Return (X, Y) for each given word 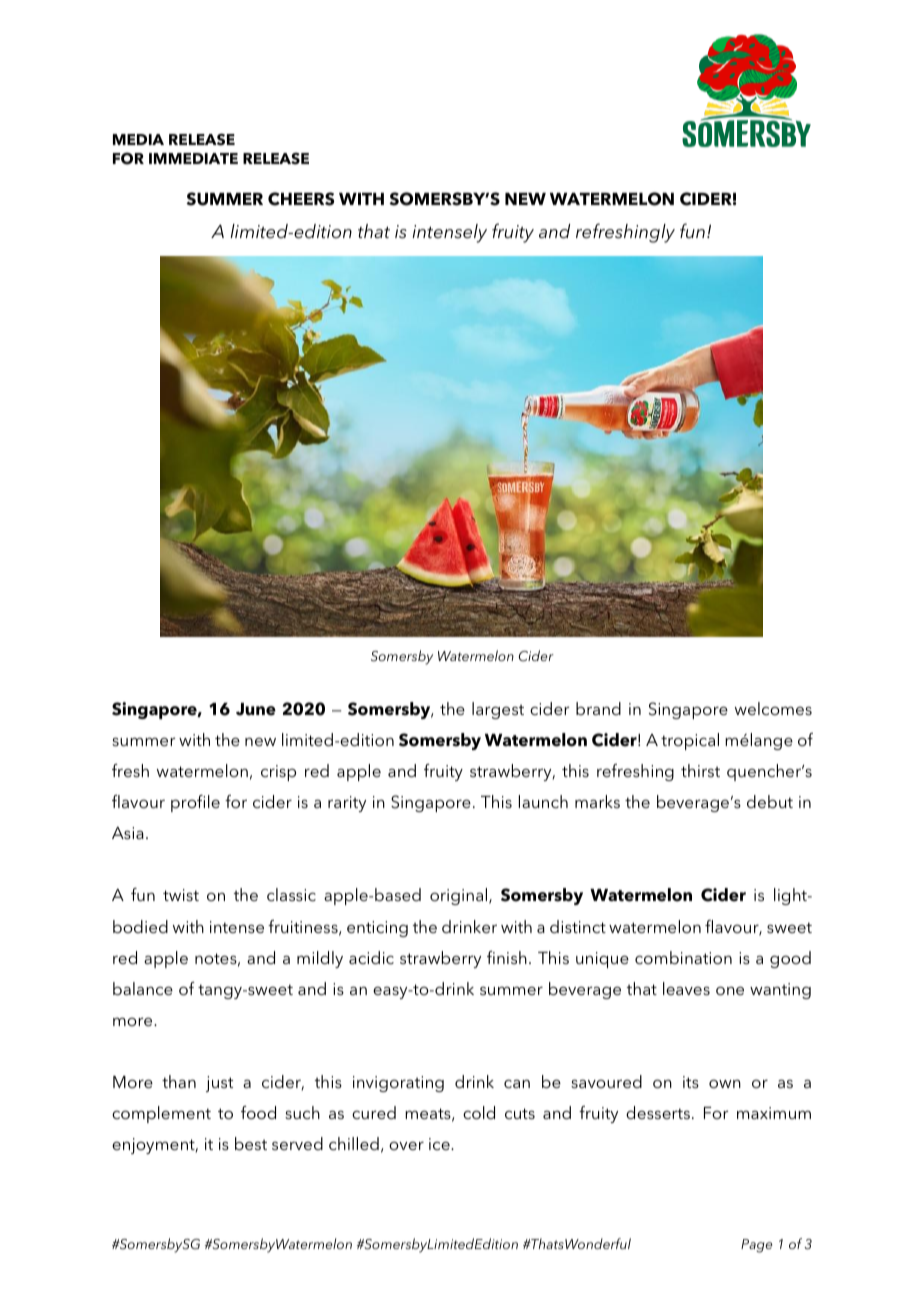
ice (440, 1144)
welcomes (773, 708)
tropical (690, 741)
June (256, 709)
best (251, 1143)
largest (498, 710)
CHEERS (301, 199)
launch (543, 801)
